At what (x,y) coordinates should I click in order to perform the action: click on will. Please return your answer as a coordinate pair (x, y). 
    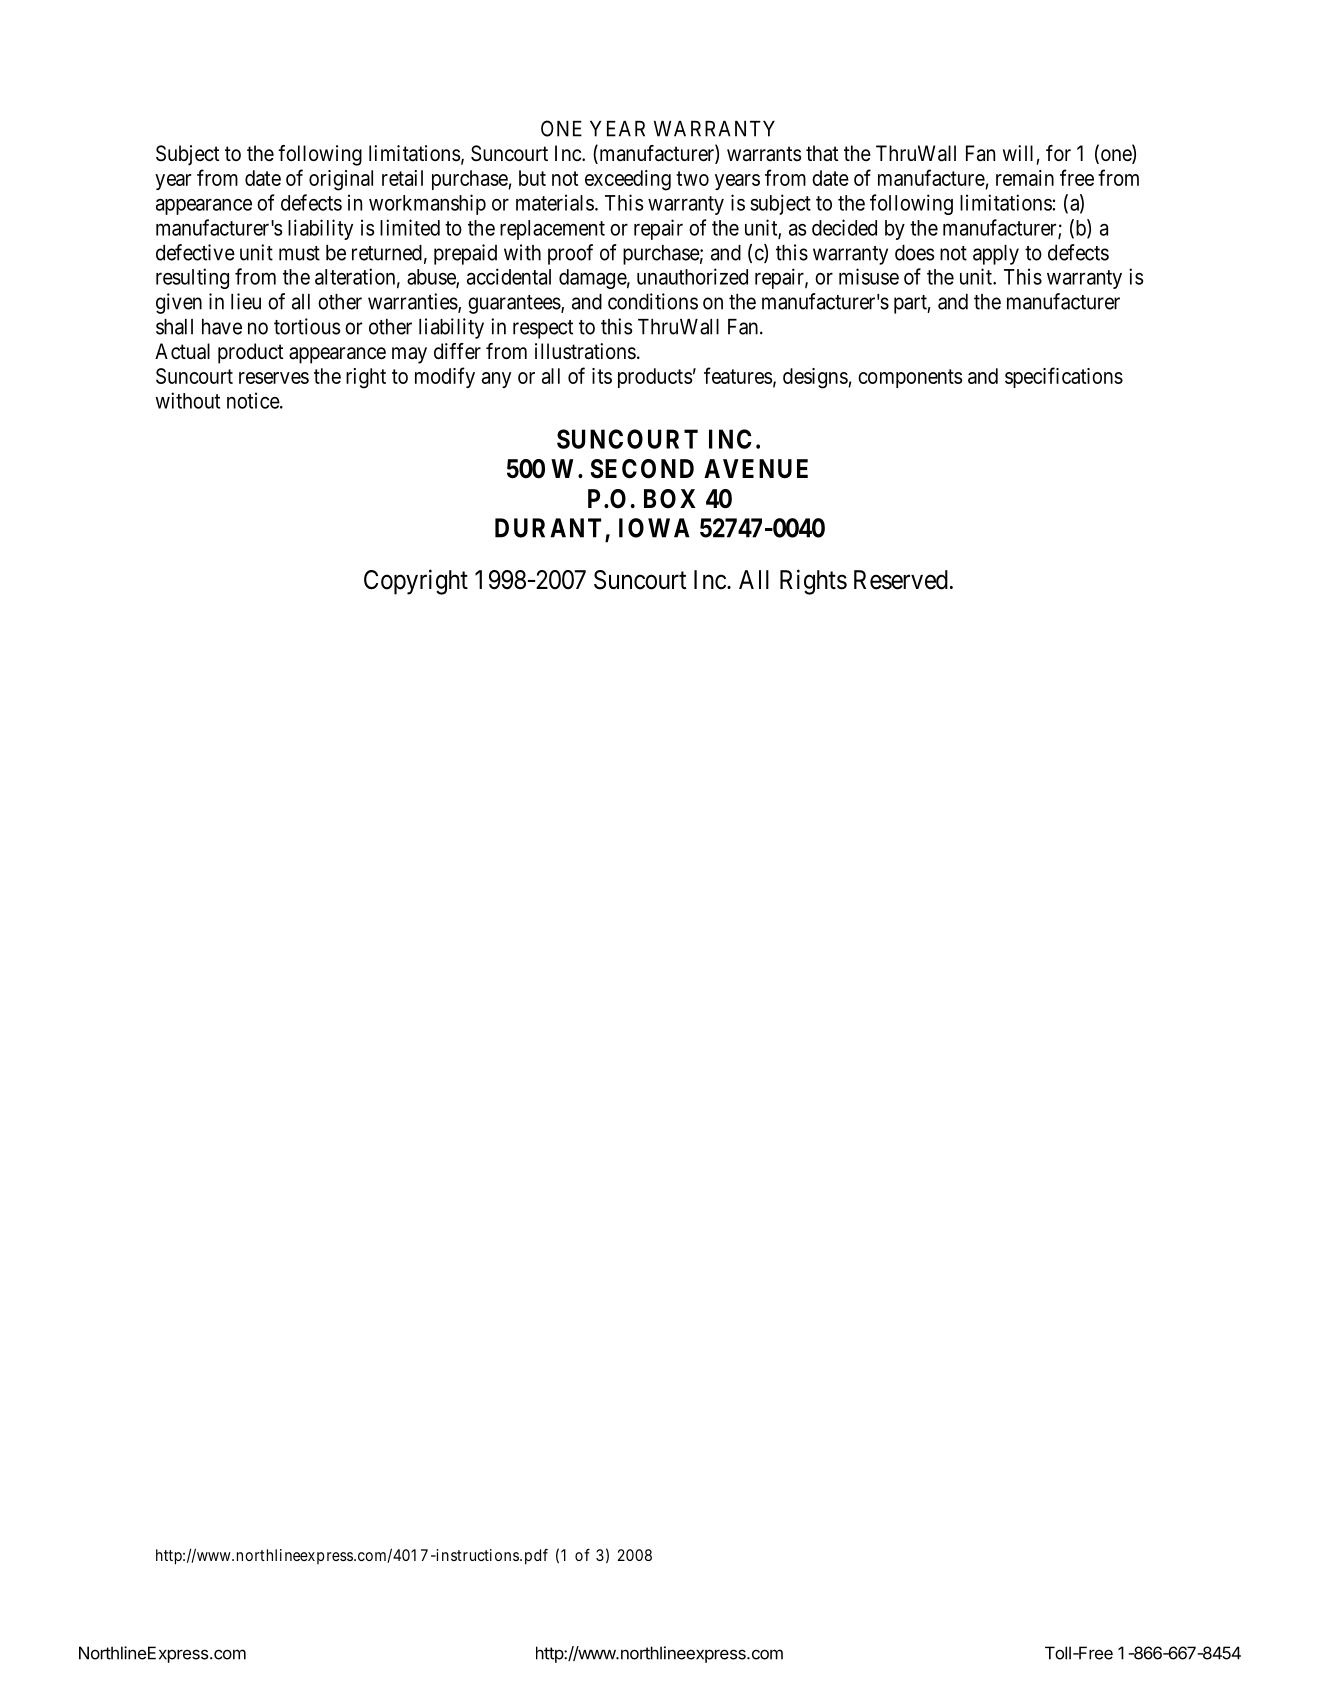
    Looking at the image, I should click on (1018, 153).
